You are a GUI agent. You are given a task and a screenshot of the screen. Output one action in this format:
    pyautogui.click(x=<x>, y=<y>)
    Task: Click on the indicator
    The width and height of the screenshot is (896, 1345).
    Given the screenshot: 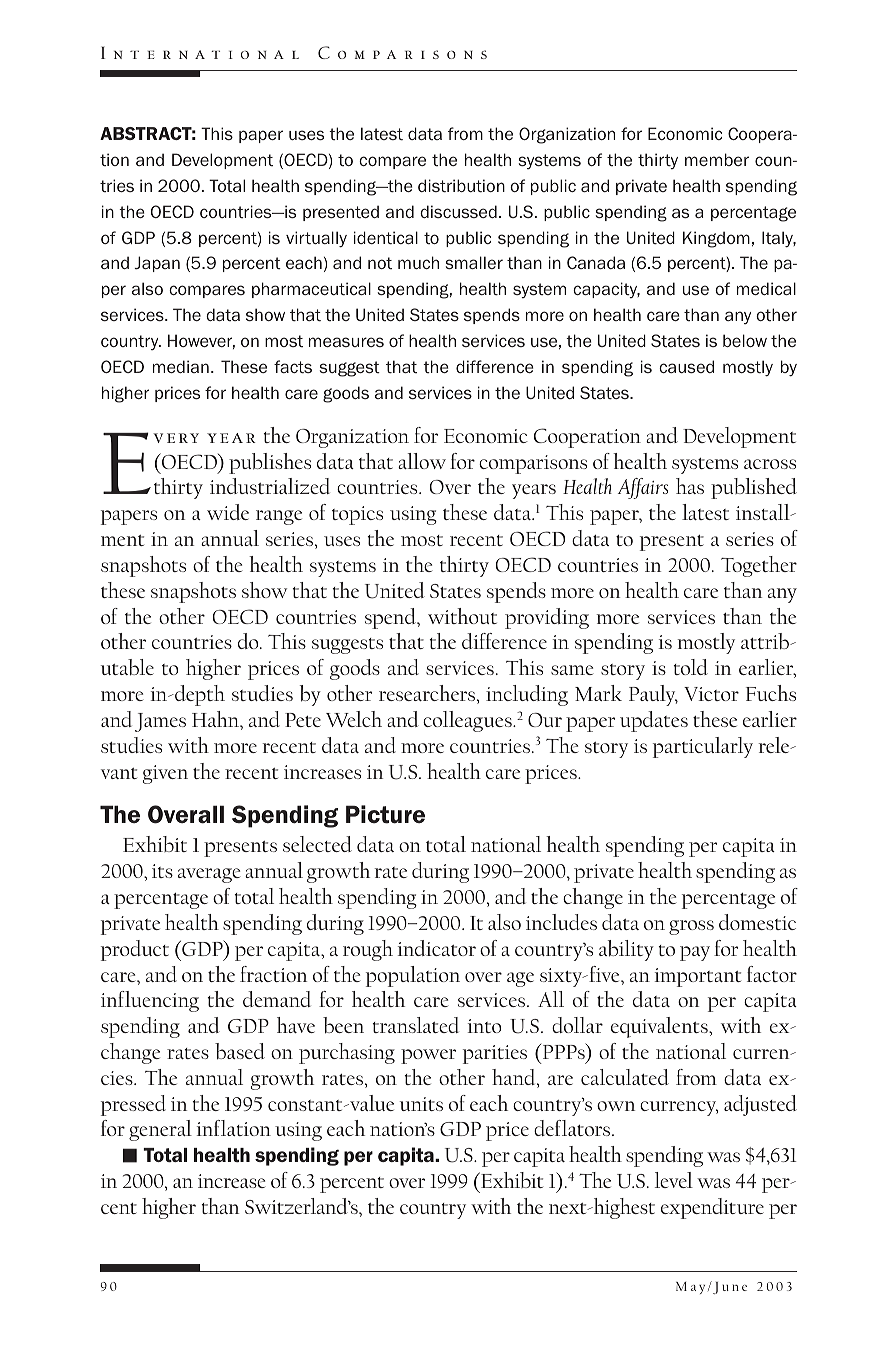 What is the action you would take?
    pyautogui.click(x=437, y=948)
